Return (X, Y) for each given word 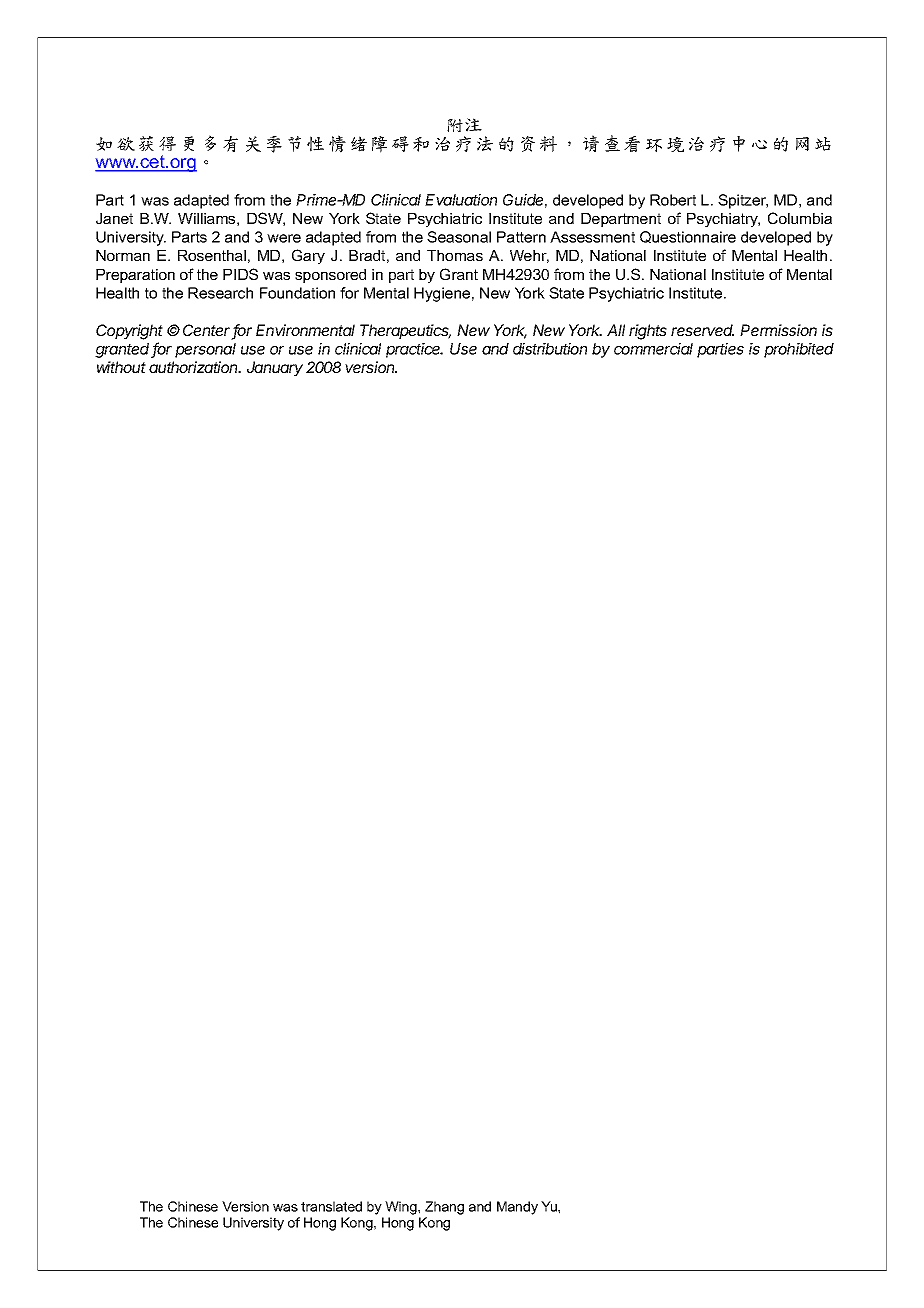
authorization (195, 367)
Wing (402, 1208)
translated (331, 1206)
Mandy (517, 1208)
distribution (550, 349)
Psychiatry (723, 220)
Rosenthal (212, 255)
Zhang (444, 1208)
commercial (653, 349)
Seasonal (459, 237)
